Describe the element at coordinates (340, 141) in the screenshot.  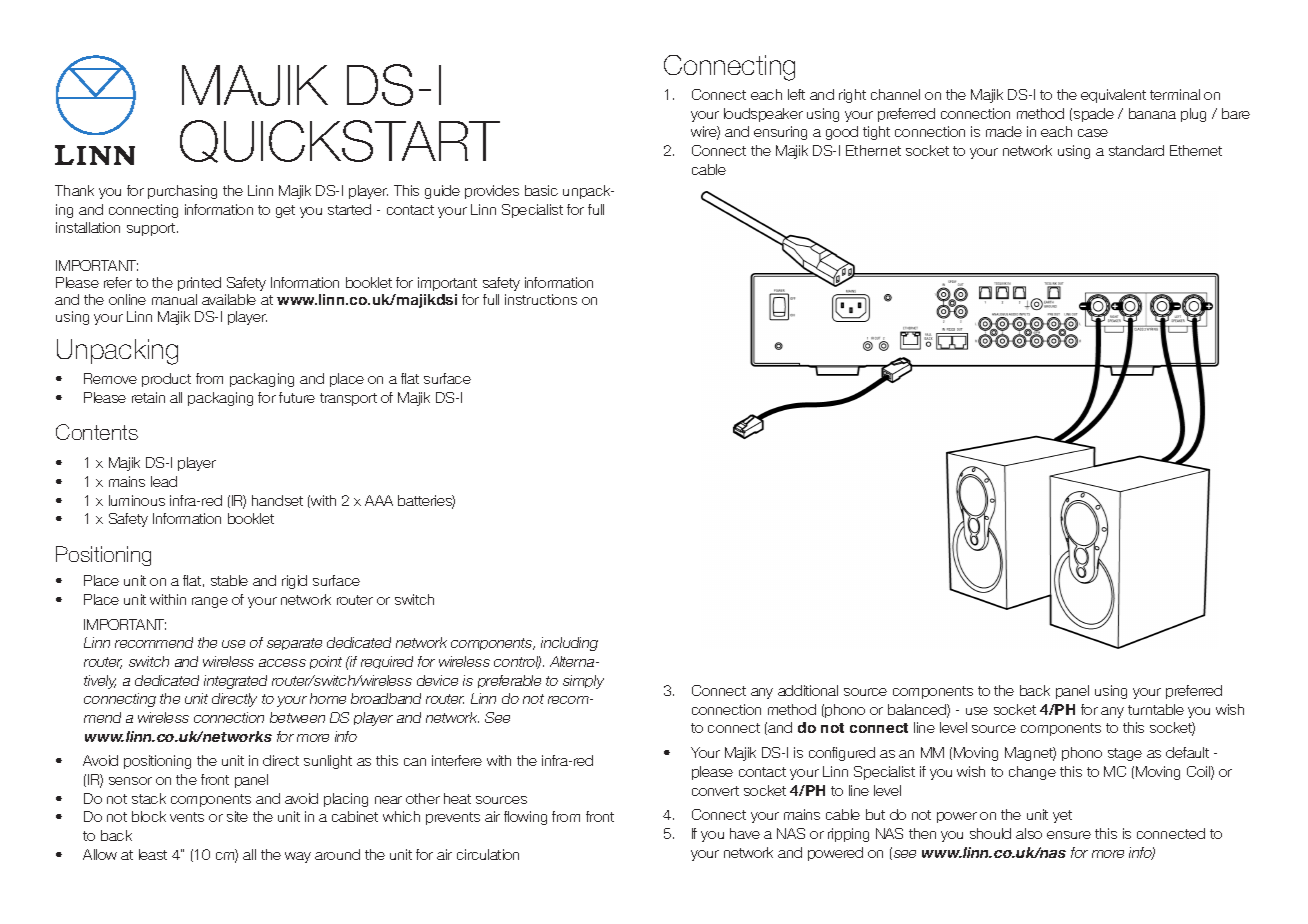
I see `Quickstart` at that location.
